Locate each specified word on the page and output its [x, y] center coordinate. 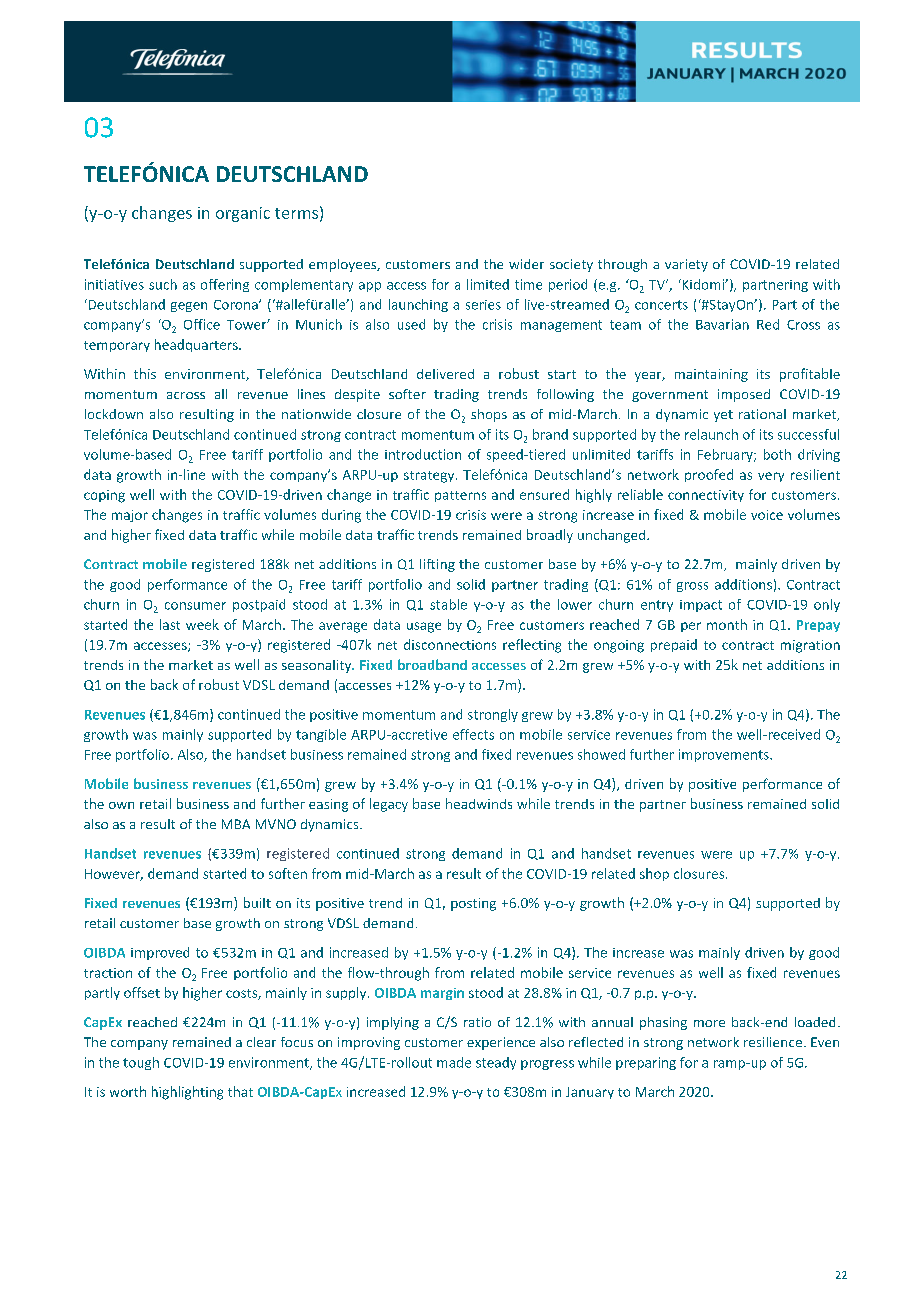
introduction [423, 454]
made [454, 1062]
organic [243, 214]
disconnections [450, 644]
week [202, 624]
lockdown [114, 414]
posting [473, 904]
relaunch [711, 434]
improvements [725, 755]
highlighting [187, 1093]
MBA [236, 824]
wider [526, 264]
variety [686, 265]
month [727, 624]
